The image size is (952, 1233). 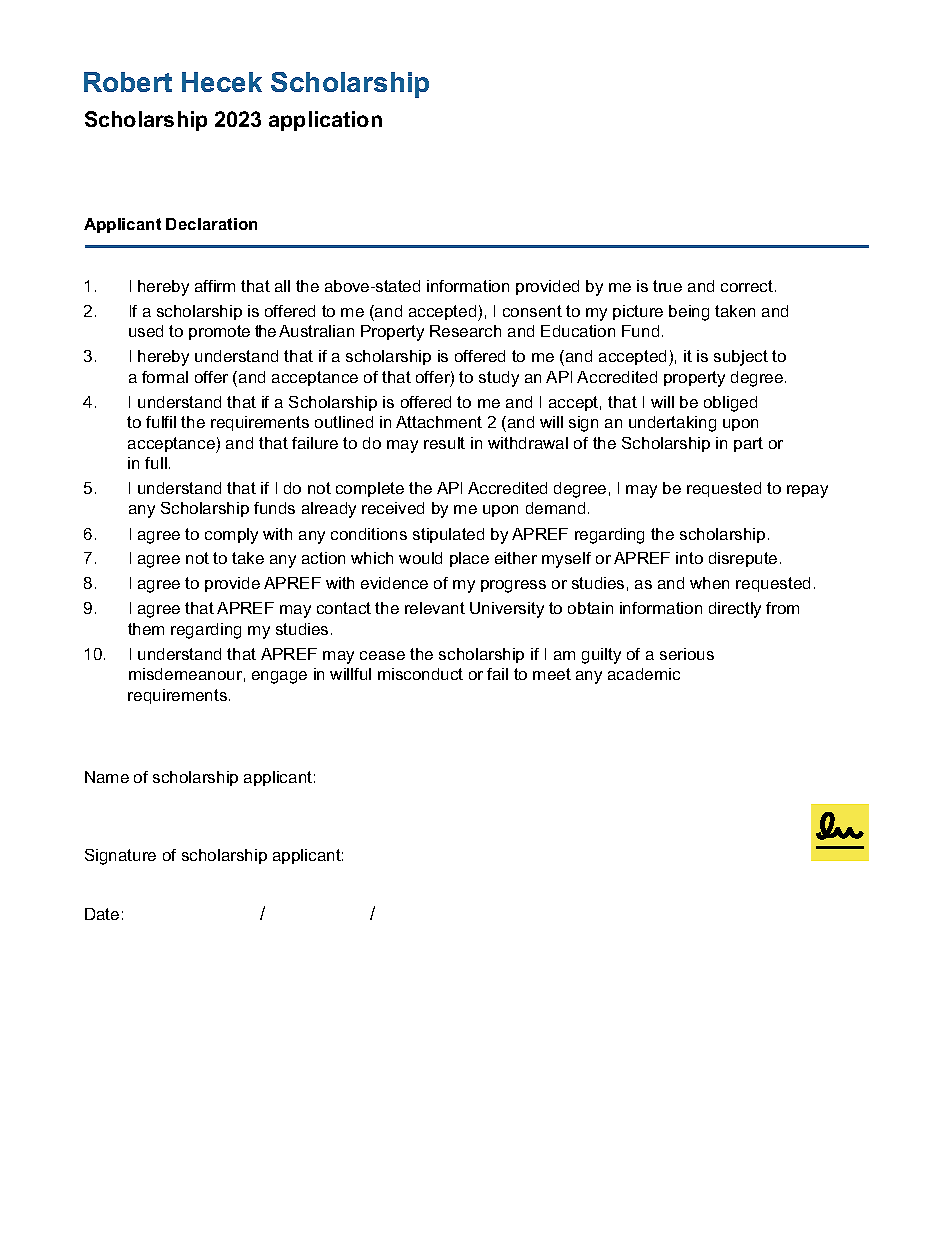 What do you see at coordinates (128, 82) in the document?
I see `Robert` at bounding box center [128, 82].
